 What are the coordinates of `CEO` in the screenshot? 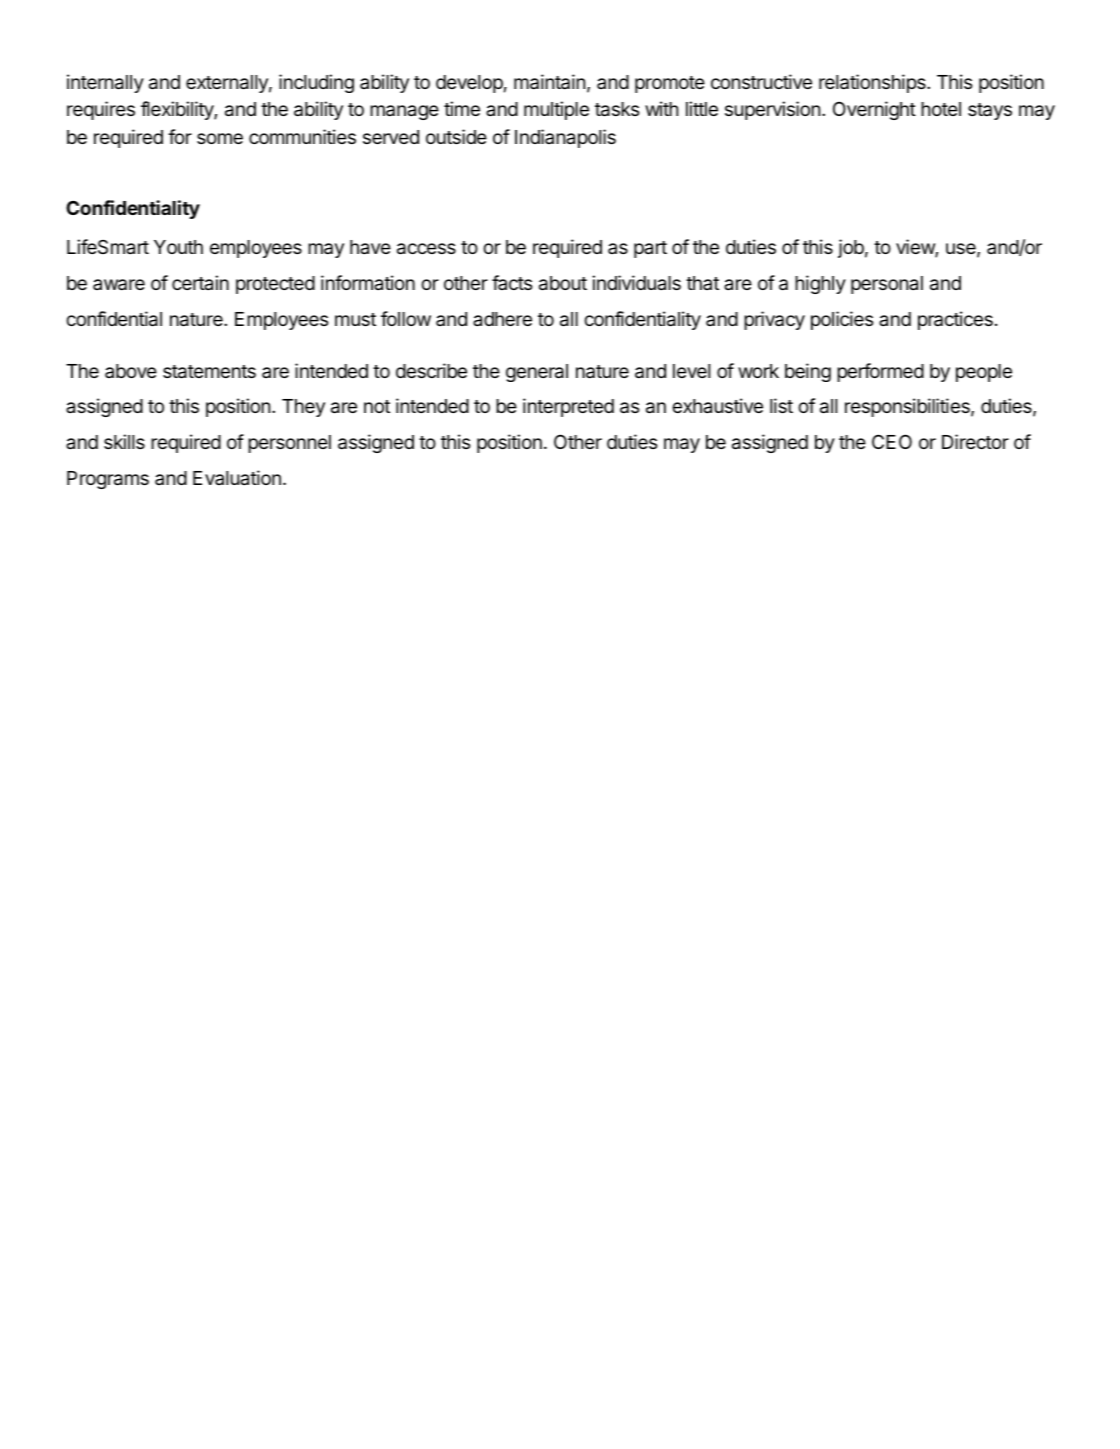 It's located at (892, 441).
